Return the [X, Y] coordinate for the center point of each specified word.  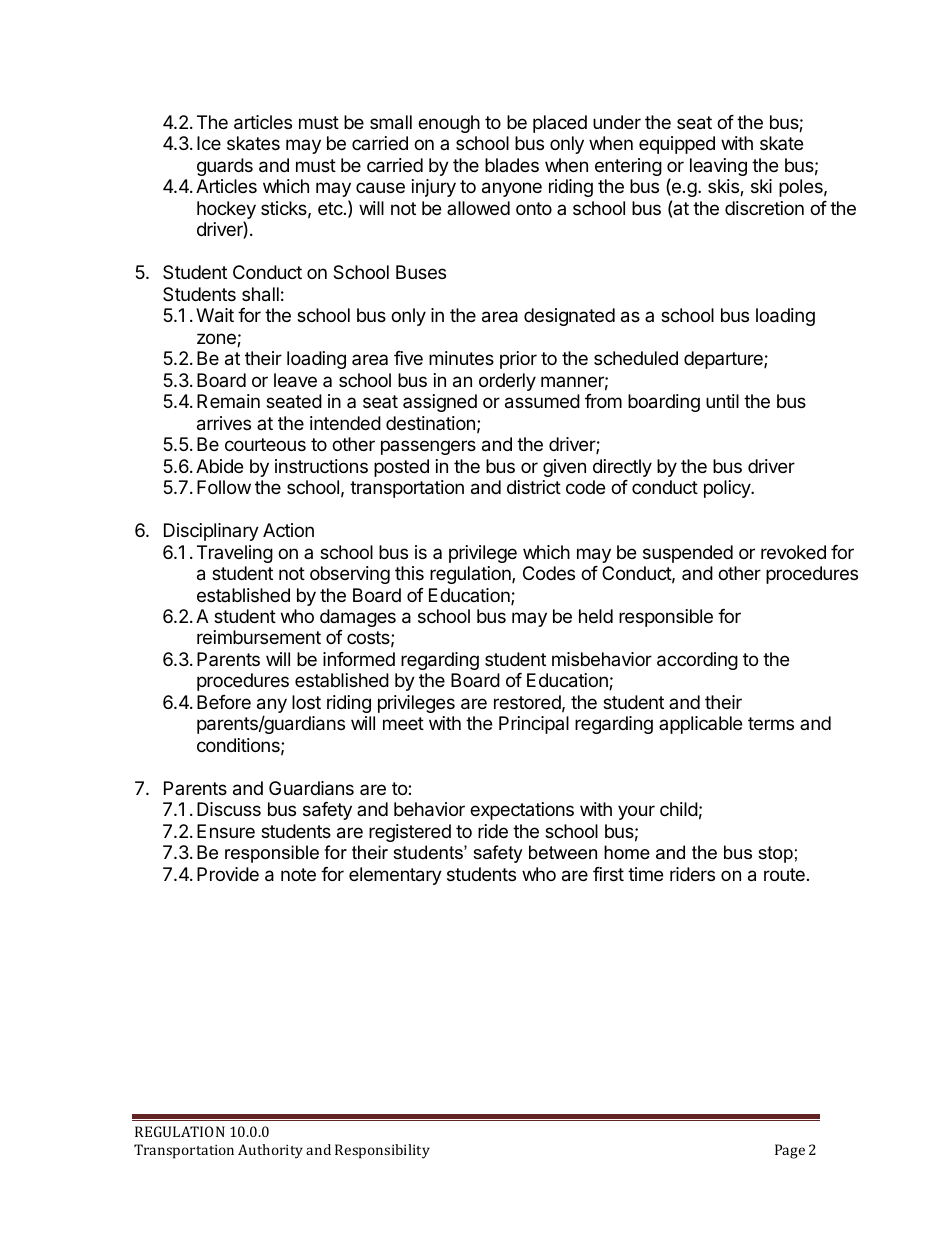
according [697, 661]
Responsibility [382, 1151]
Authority [270, 1151]
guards [225, 167]
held [596, 616]
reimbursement [259, 637]
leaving [718, 167]
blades [512, 165]
